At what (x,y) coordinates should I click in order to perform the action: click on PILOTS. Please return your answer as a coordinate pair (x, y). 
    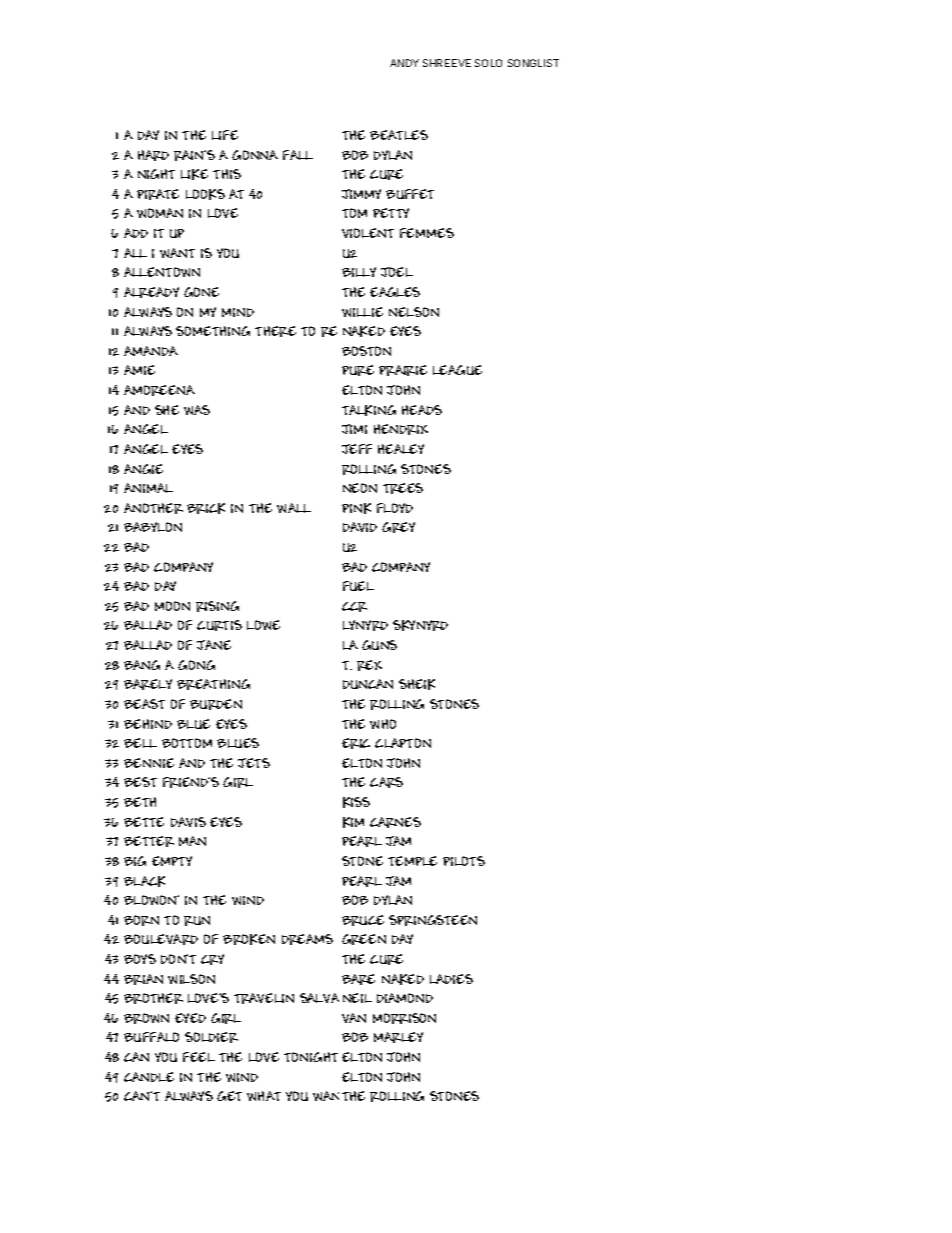
    Looking at the image, I should click on (464, 861).
